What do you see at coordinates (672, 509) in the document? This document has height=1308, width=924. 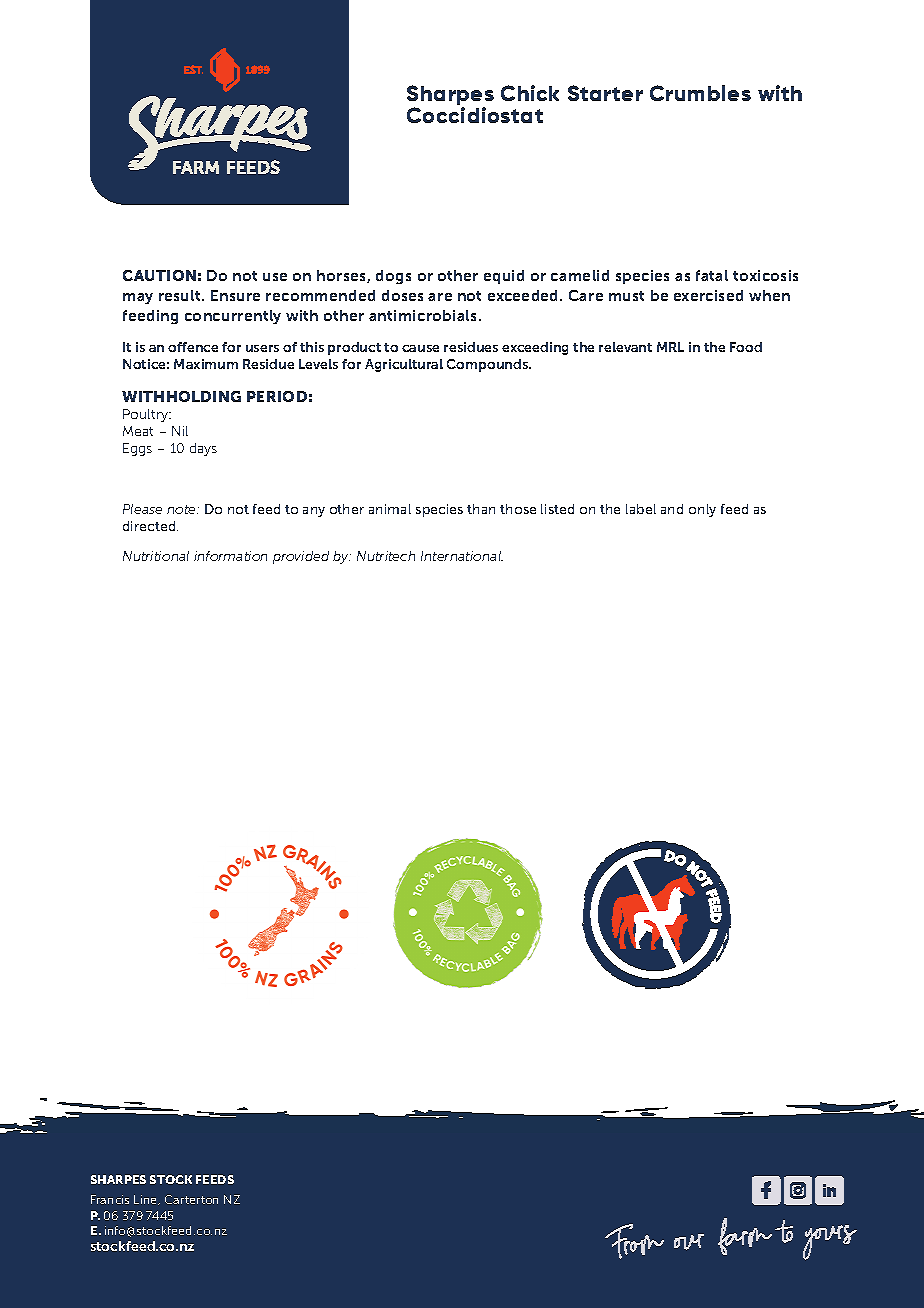 I see `and` at bounding box center [672, 509].
